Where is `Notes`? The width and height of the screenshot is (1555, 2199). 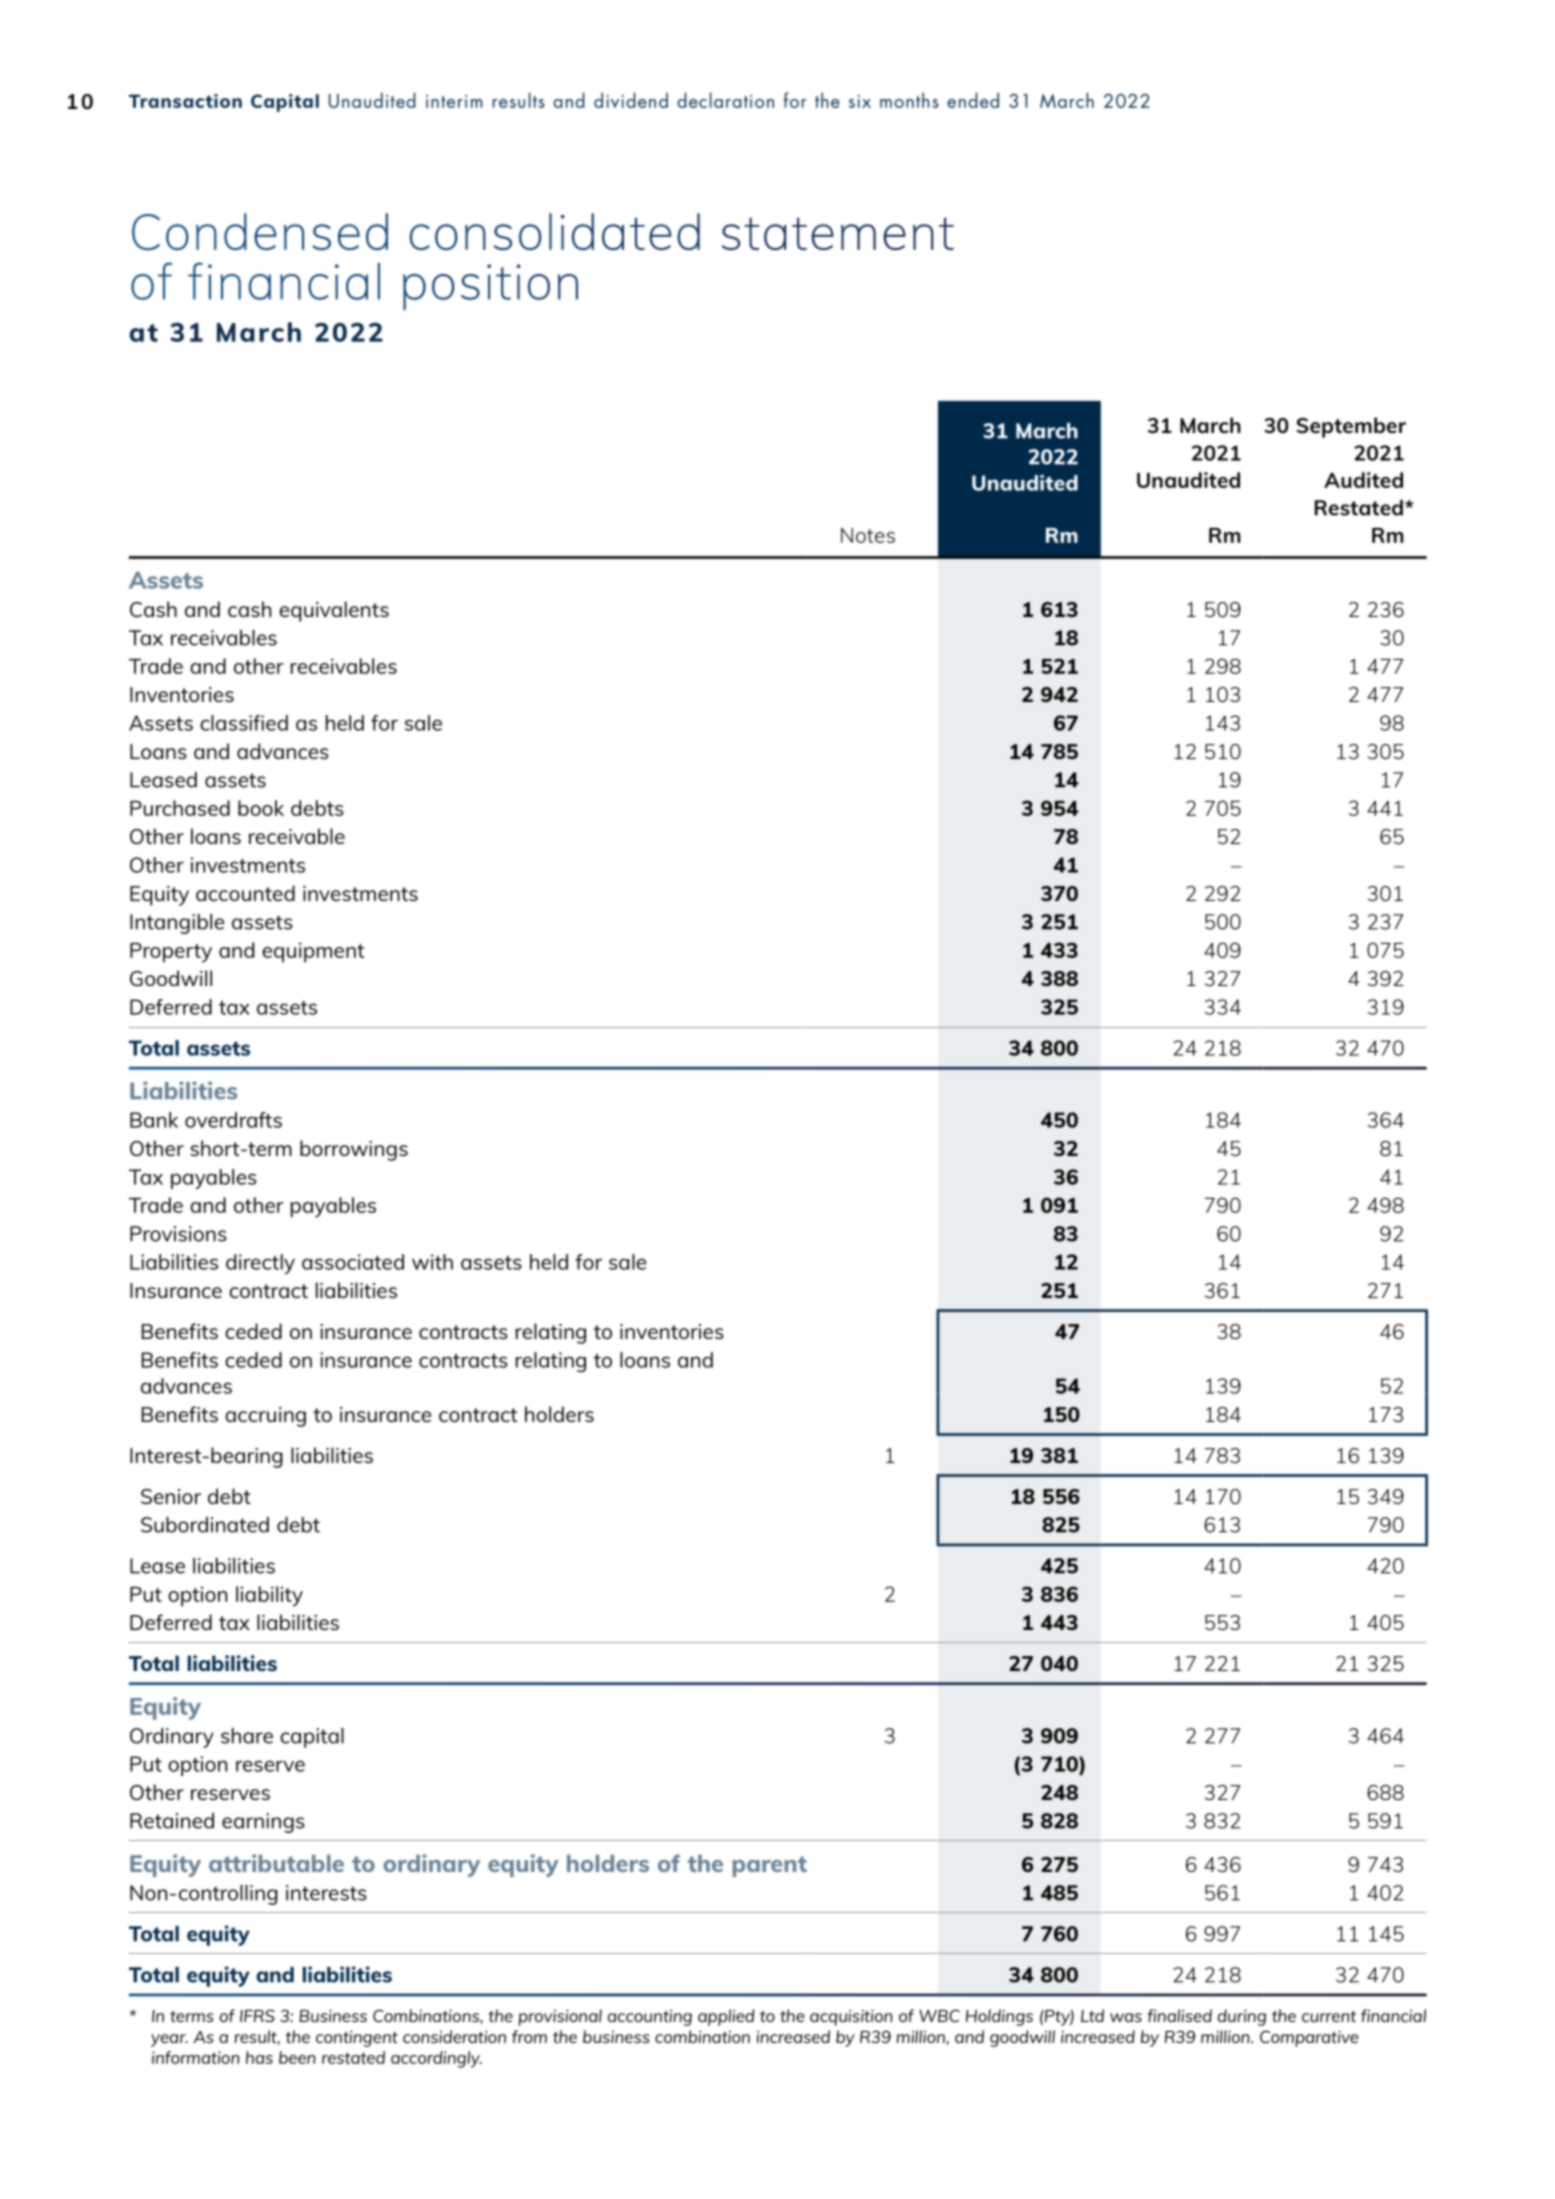
Notes is located at coordinates (868, 535).
